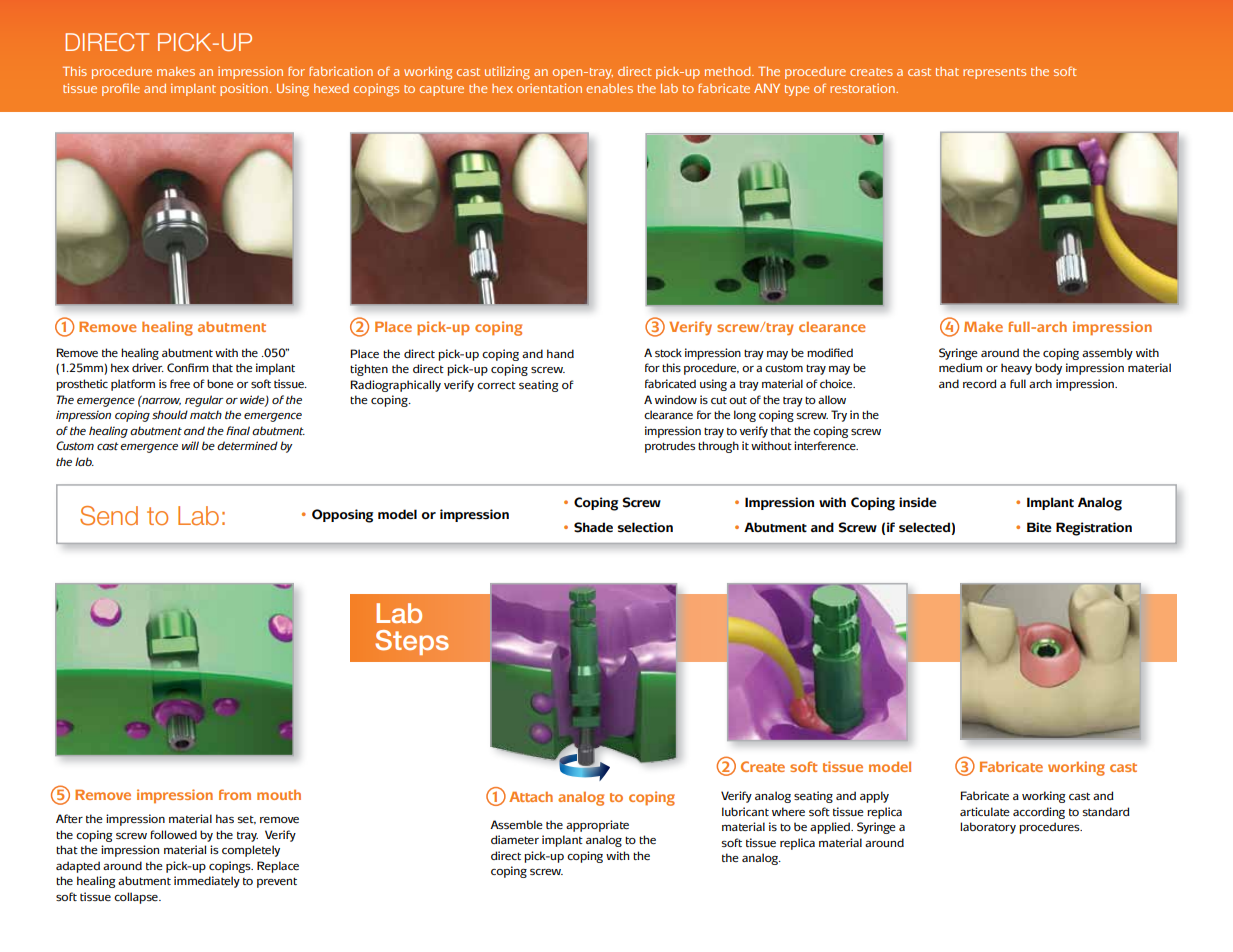 The height and width of the screenshot is (952, 1233). I want to click on will, so click(190, 445).
